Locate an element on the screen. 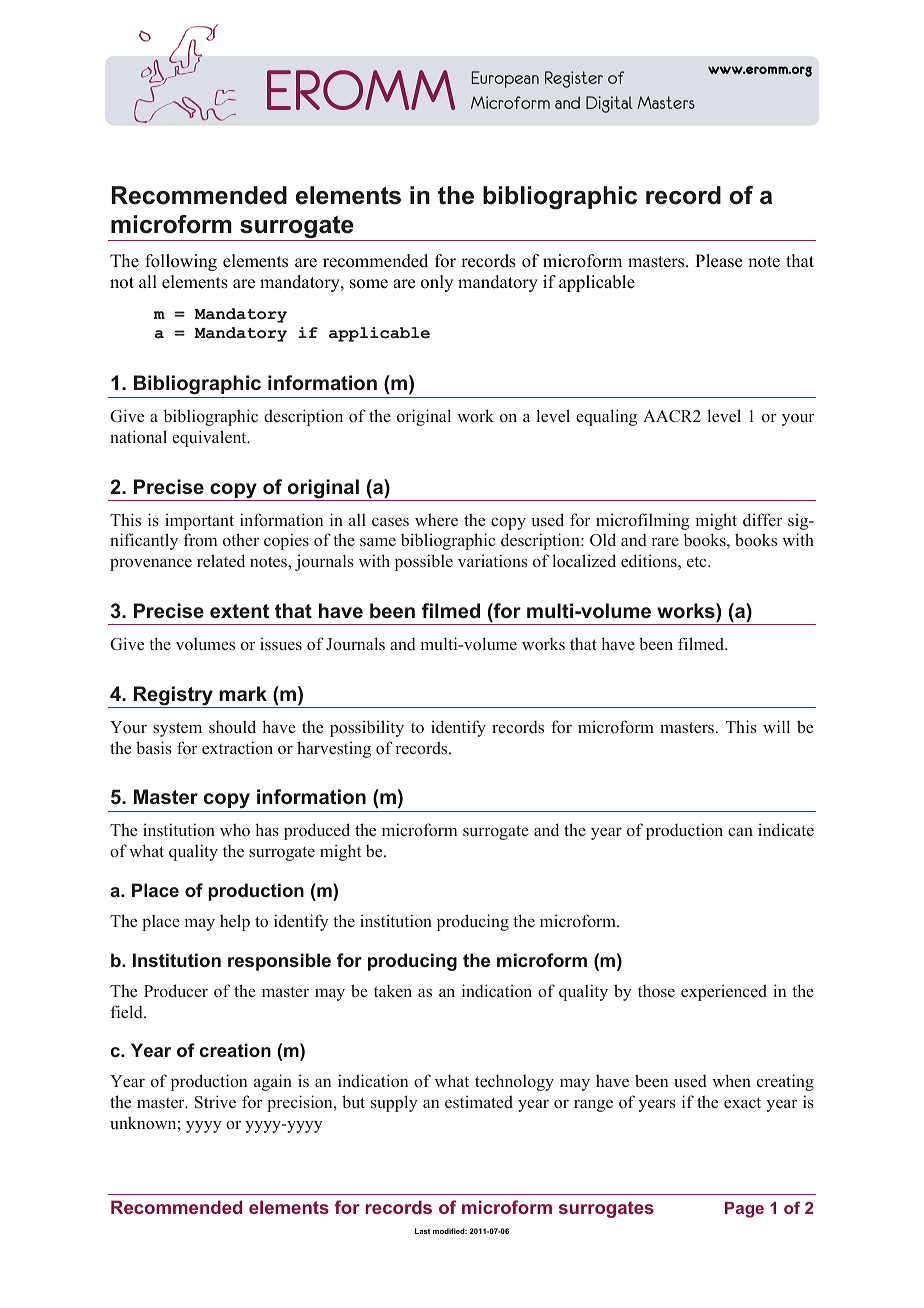  possible is located at coordinates (424, 562).
